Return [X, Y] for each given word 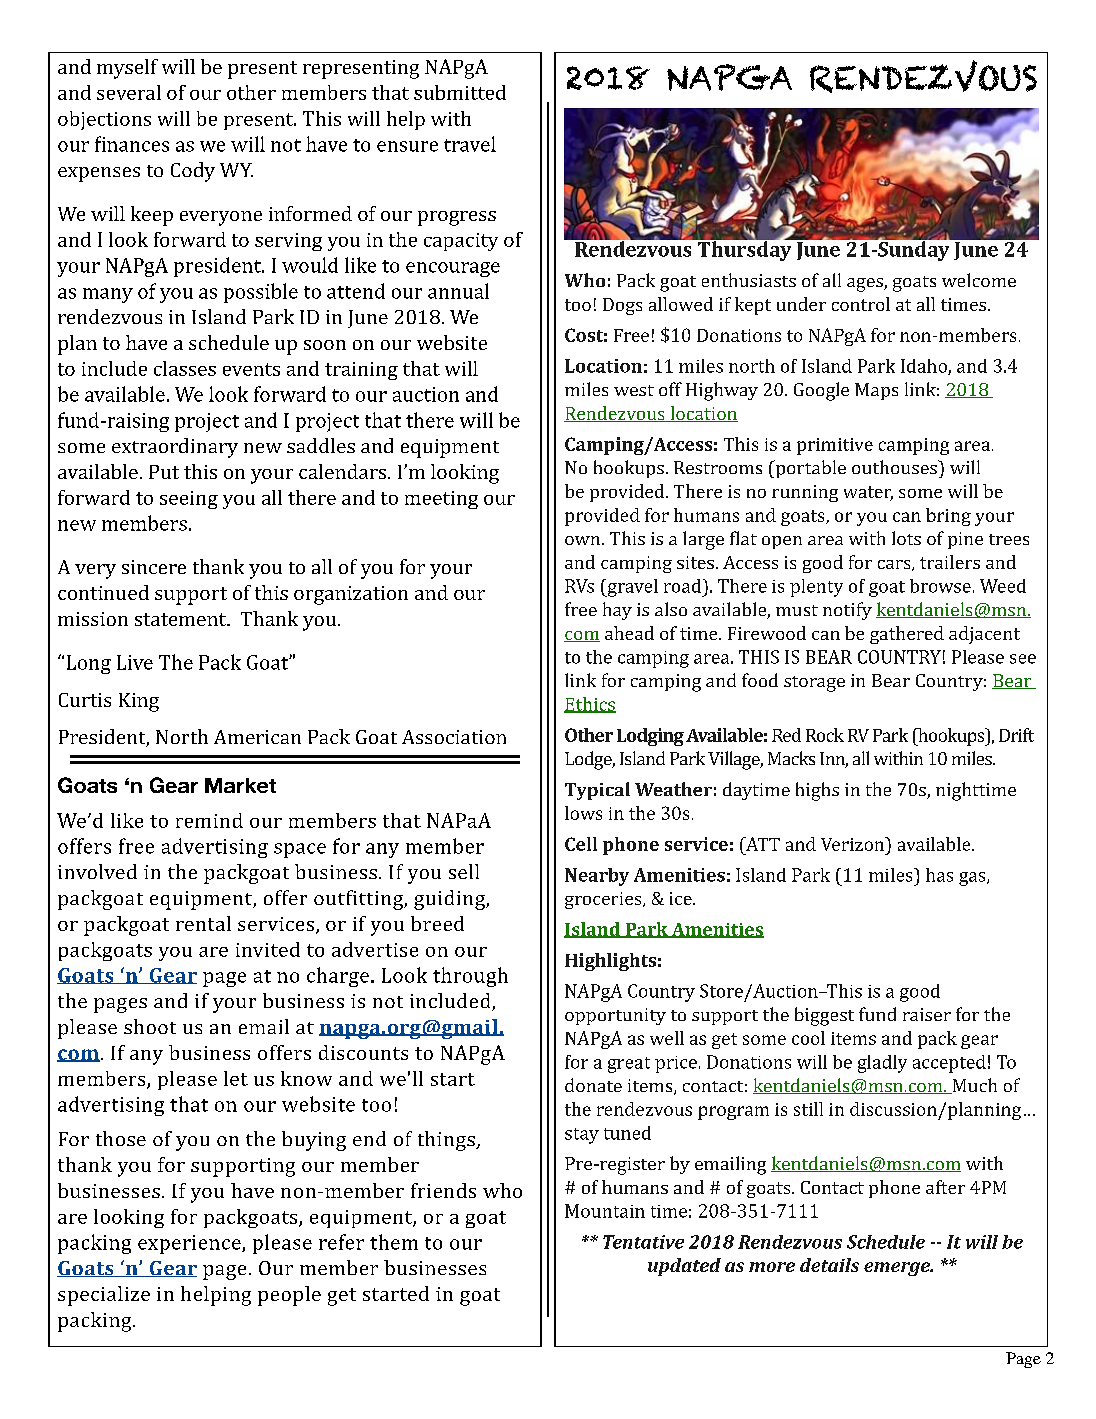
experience [190, 1244]
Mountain [605, 1211]
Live [135, 662]
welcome [979, 280]
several [129, 92]
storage [814, 684]
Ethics [590, 705]
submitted [460, 92]
